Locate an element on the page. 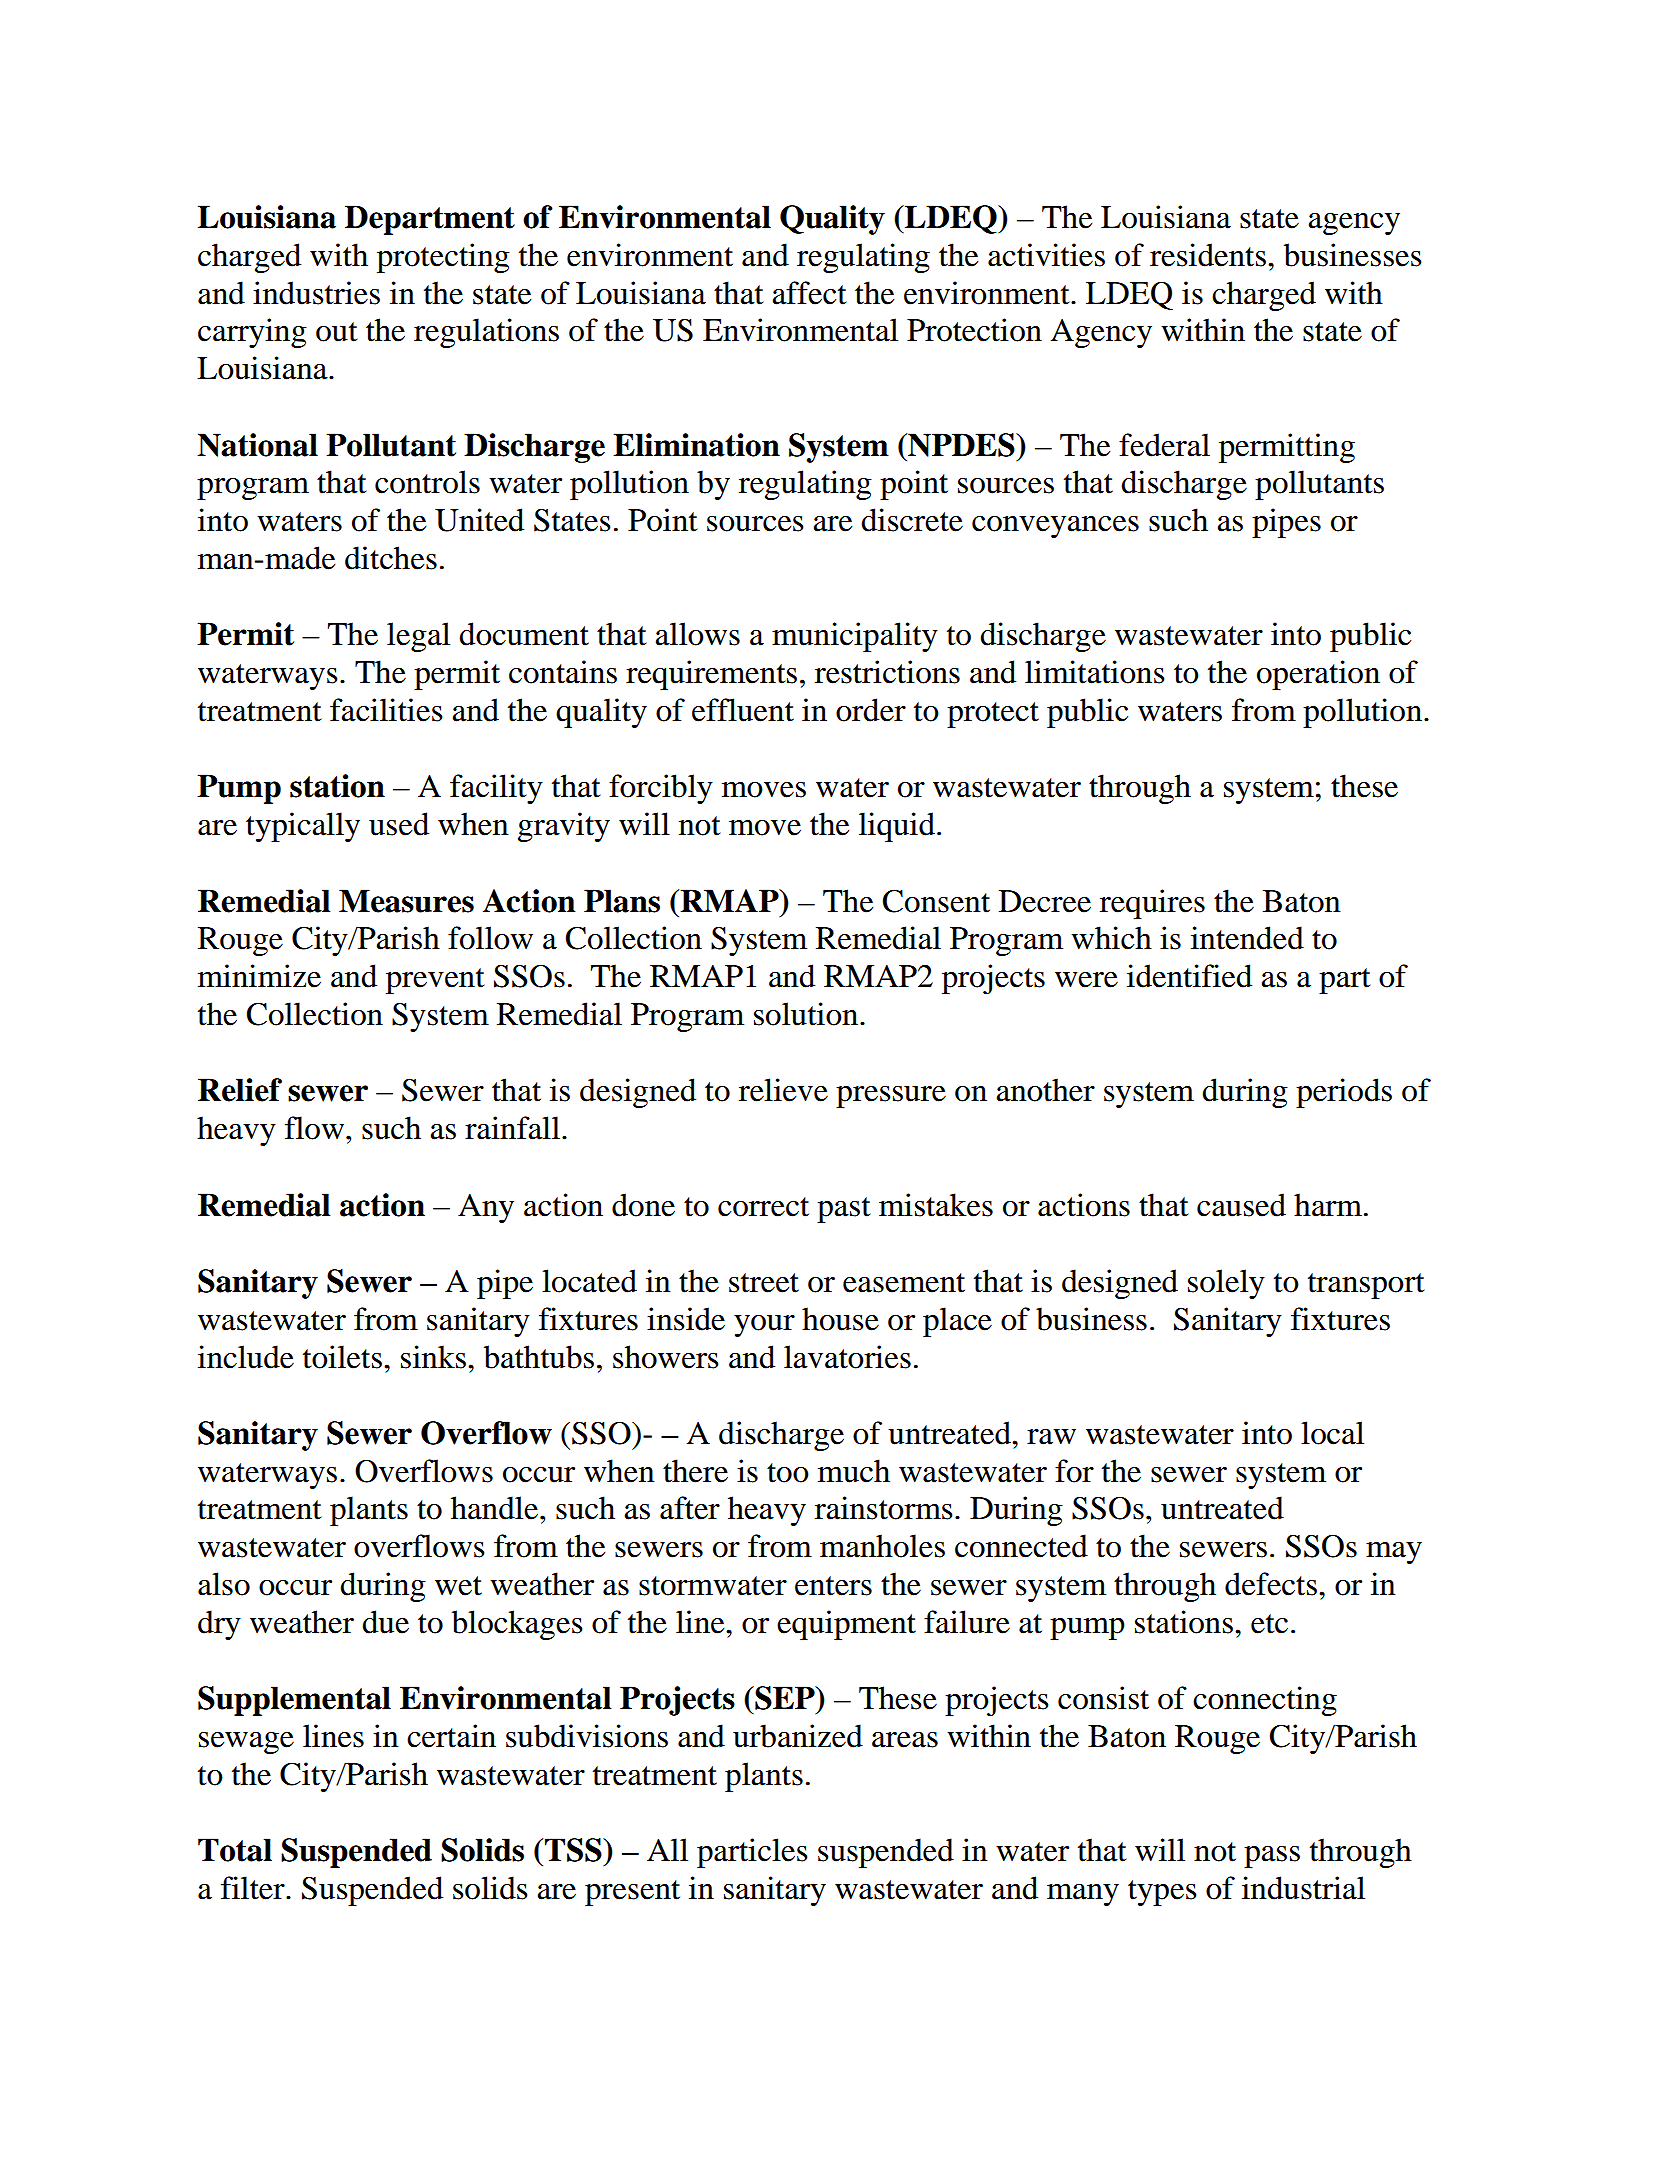 The image size is (1679, 2173). out is located at coordinates (336, 332).
